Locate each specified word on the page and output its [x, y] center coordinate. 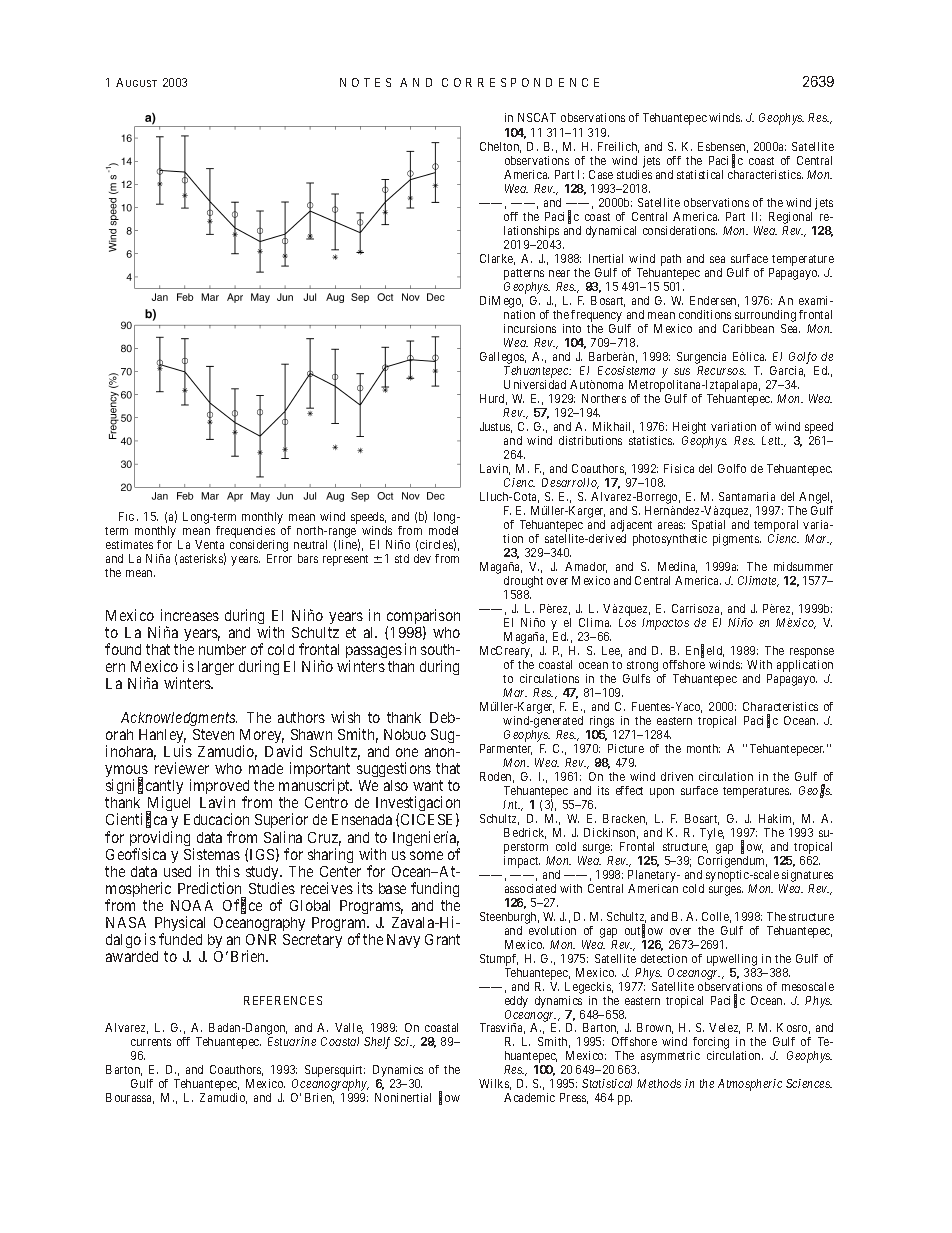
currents [151, 1042]
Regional [790, 218]
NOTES [365, 82]
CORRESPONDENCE [520, 82]
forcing [710, 1044]
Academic [529, 1097]
